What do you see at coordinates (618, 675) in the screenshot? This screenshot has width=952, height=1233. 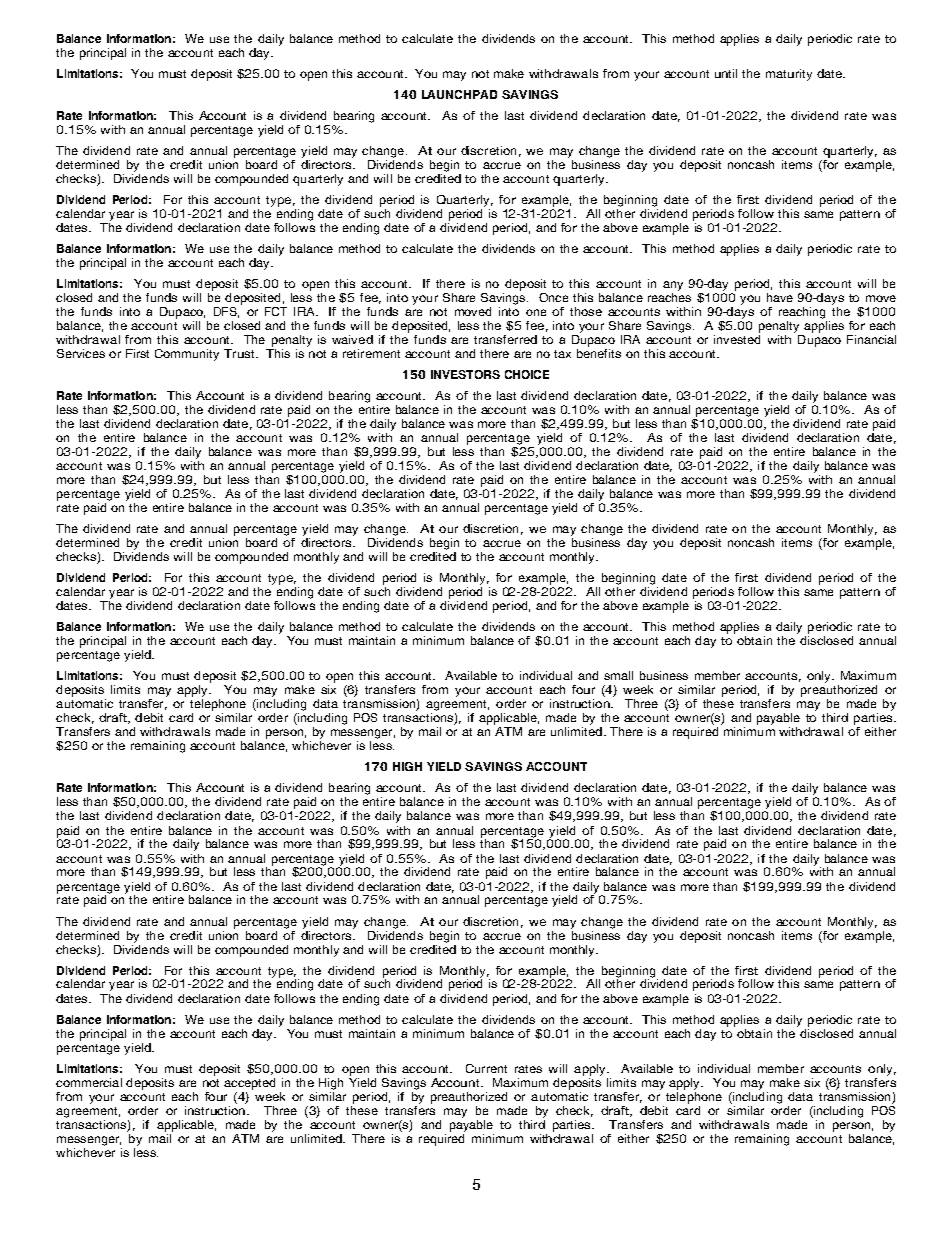 I see `small` at bounding box center [618, 675].
